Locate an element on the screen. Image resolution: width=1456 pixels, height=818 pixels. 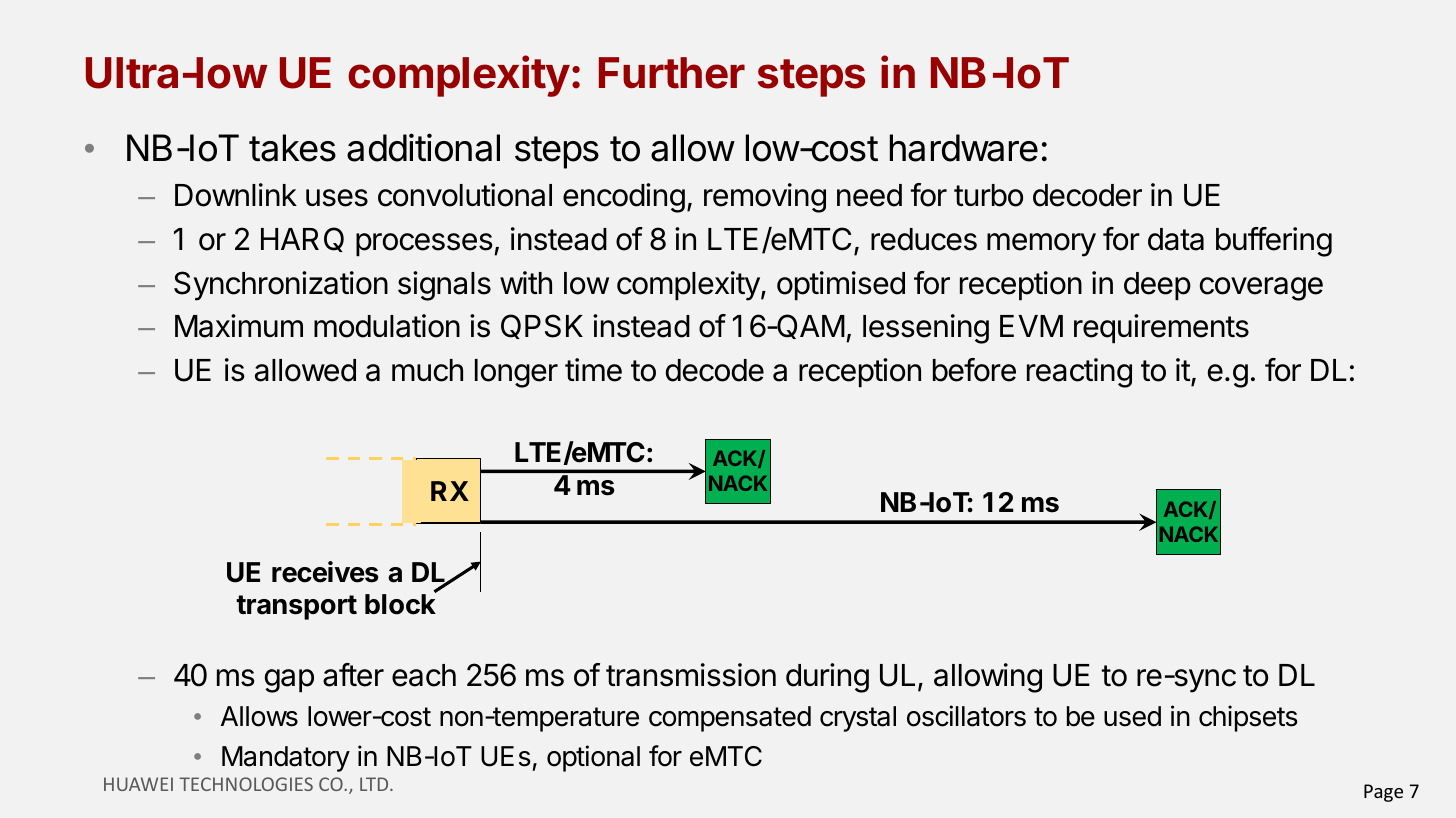
Mandatory is located at coordinates (286, 759).
